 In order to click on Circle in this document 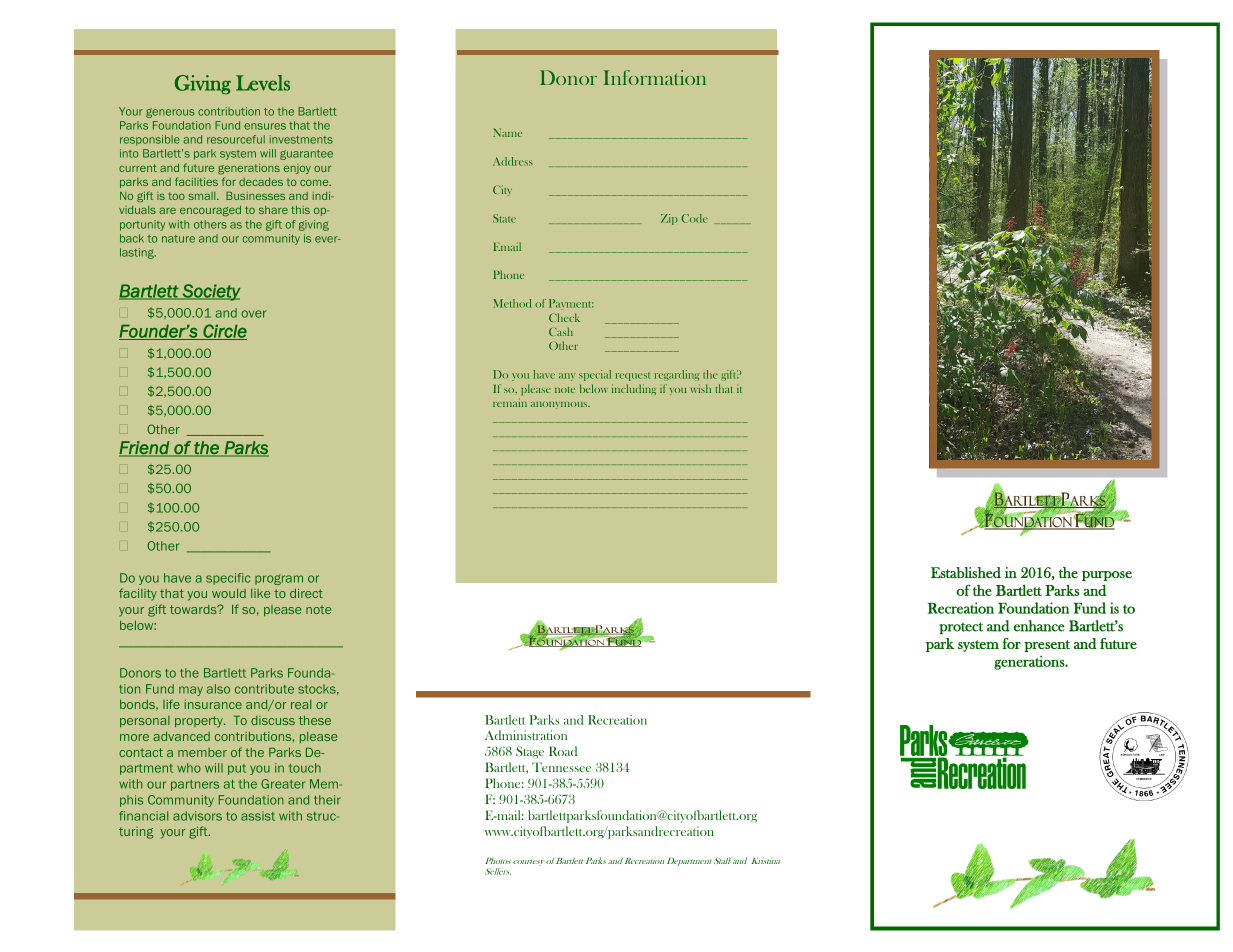, I will do `click(224, 332)`.
